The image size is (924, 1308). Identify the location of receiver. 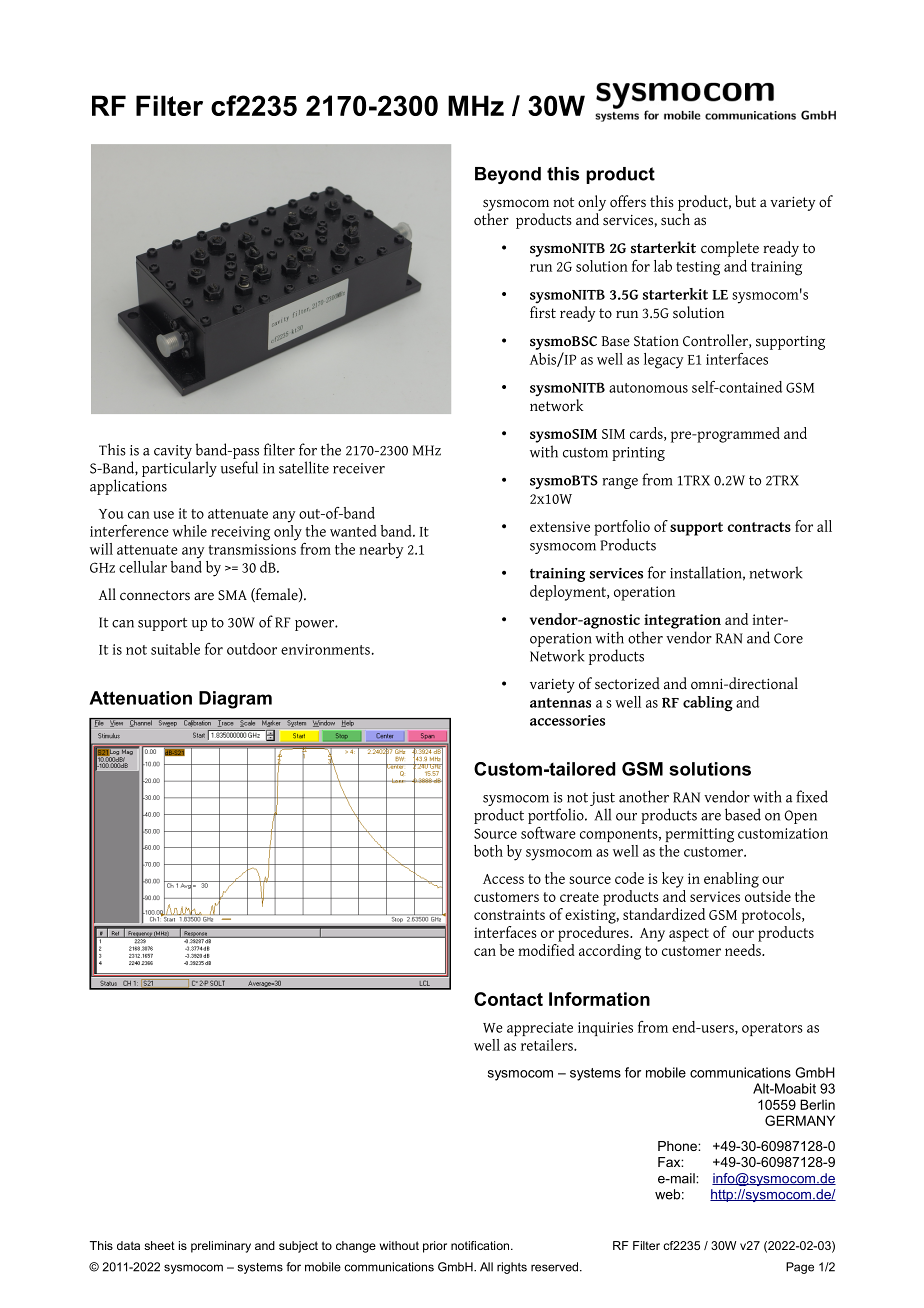
(359, 468).
